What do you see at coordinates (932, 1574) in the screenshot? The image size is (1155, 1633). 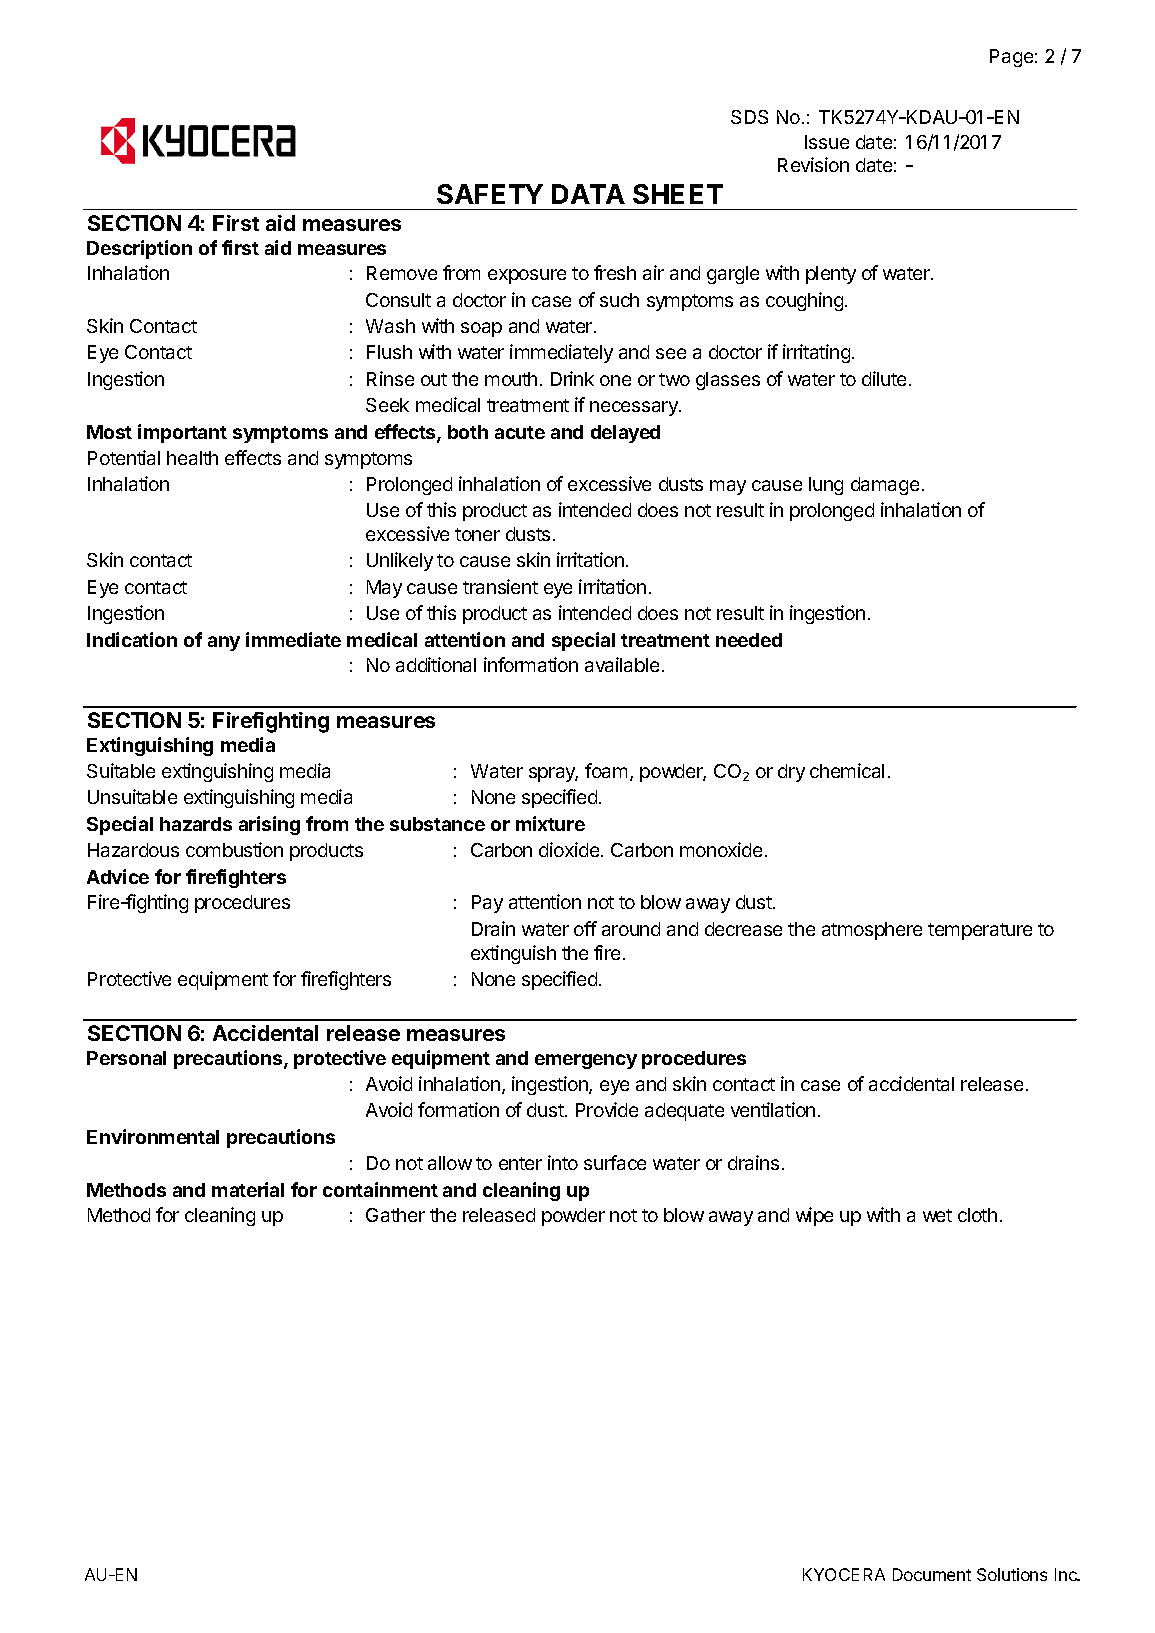 I see `Document` at bounding box center [932, 1574].
